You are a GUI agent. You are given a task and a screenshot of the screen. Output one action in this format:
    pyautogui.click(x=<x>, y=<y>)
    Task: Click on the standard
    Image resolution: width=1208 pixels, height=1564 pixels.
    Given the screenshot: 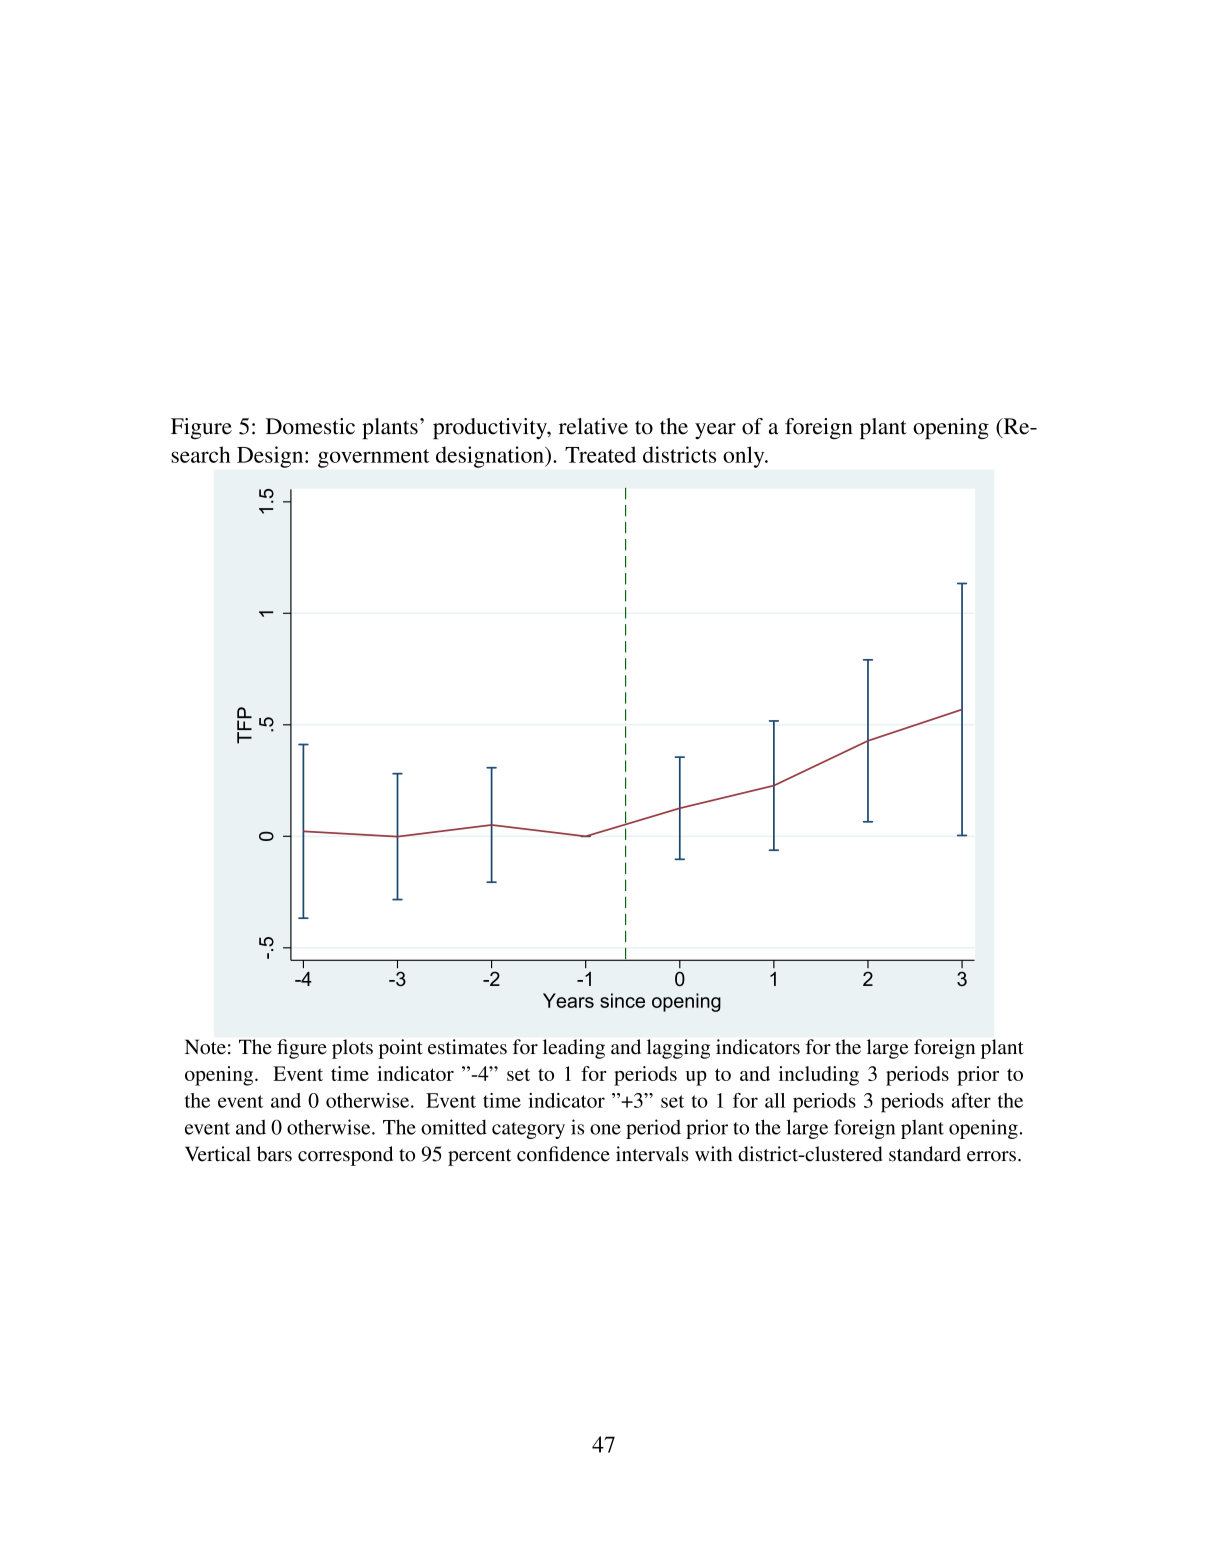 What is the action you would take?
    pyautogui.click(x=925, y=1154)
